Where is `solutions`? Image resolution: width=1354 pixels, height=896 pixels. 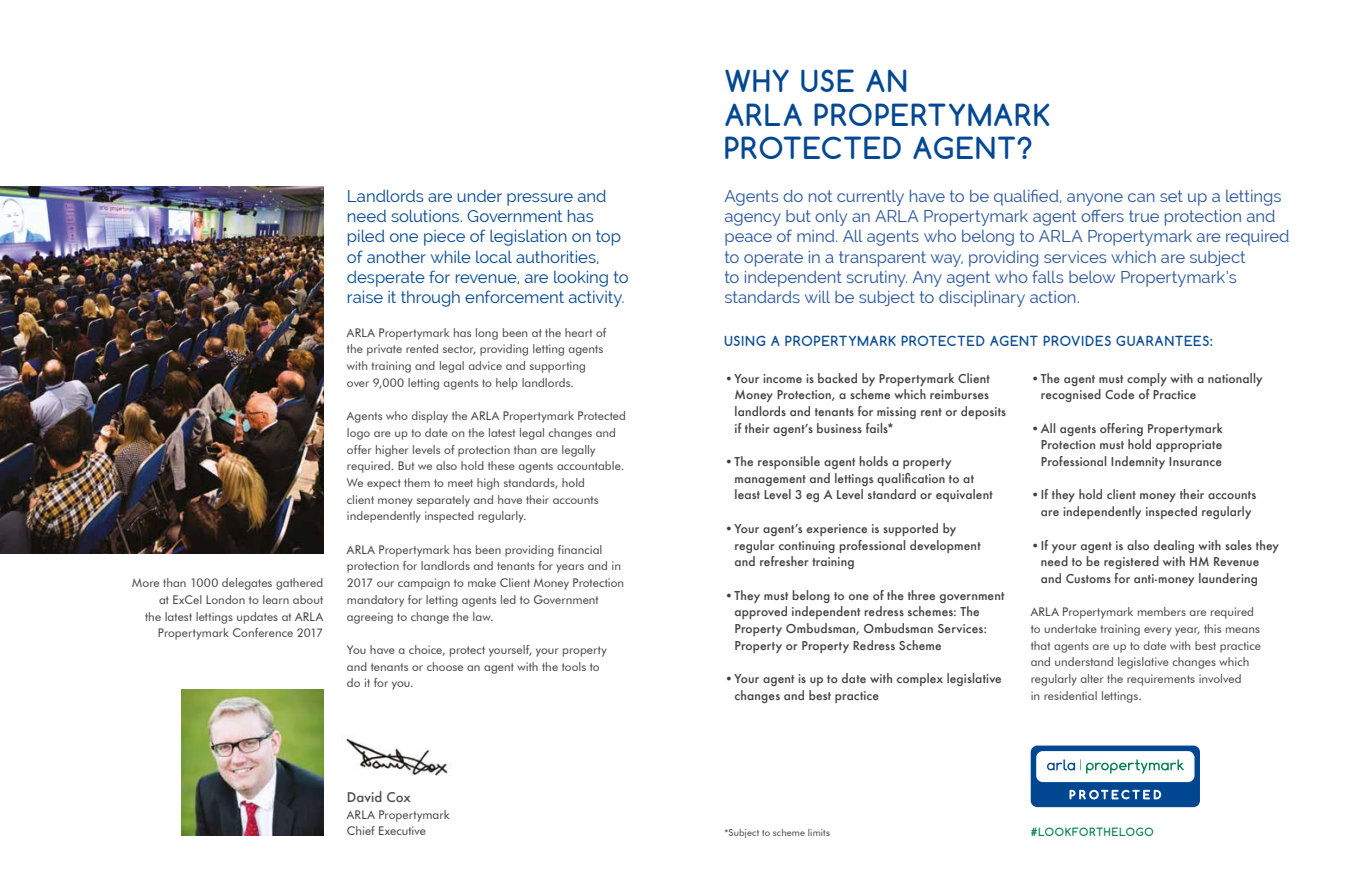
solutions is located at coordinates (426, 216).
